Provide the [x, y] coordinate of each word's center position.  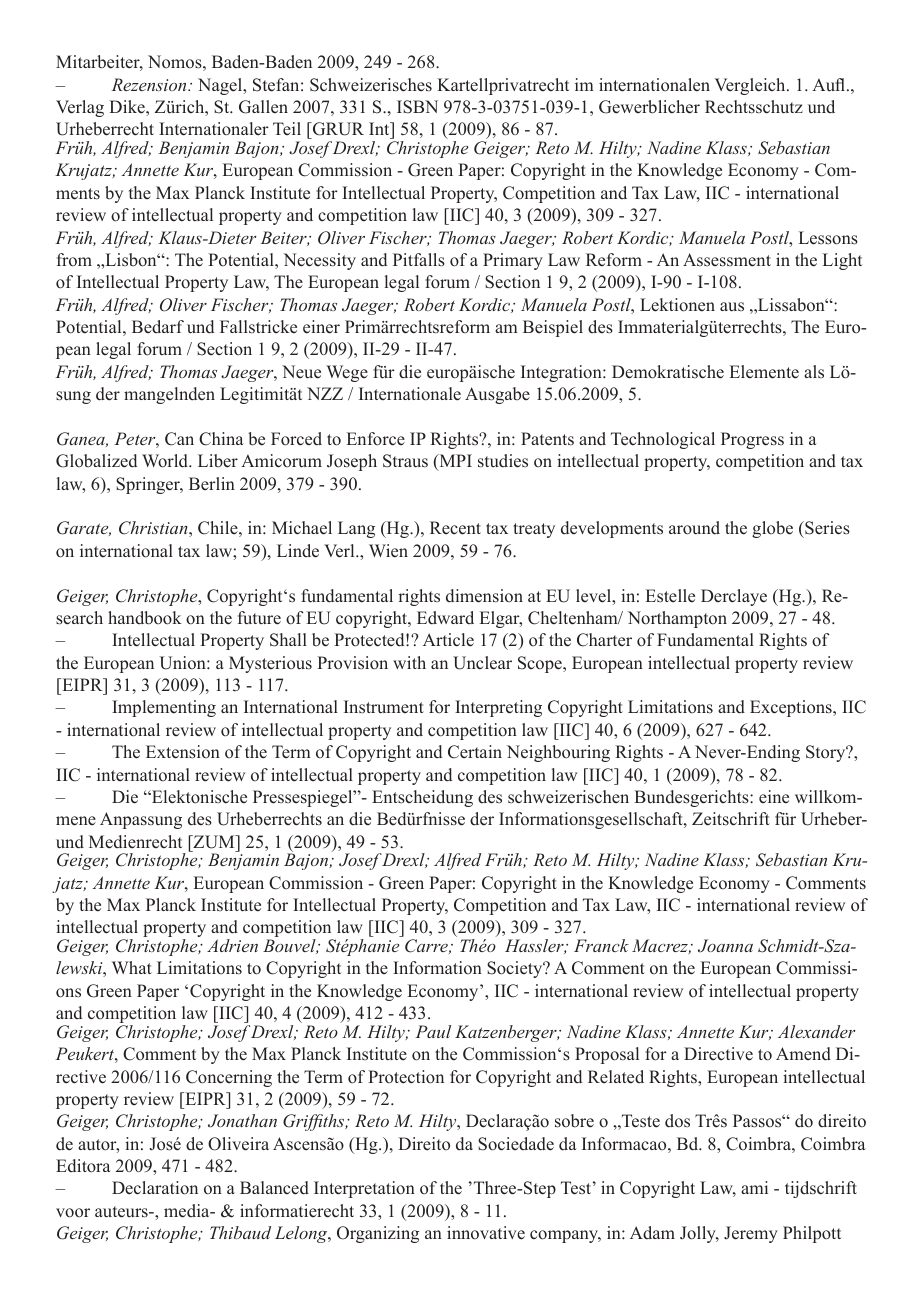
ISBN [417, 107]
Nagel [221, 86]
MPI [454, 462]
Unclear [482, 663]
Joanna [725, 946]
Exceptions [792, 708]
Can [179, 439]
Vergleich [751, 86]
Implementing [164, 708]
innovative [486, 1233]
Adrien [232, 945]
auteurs [122, 1212]
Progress [752, 440]
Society [516, 969]
